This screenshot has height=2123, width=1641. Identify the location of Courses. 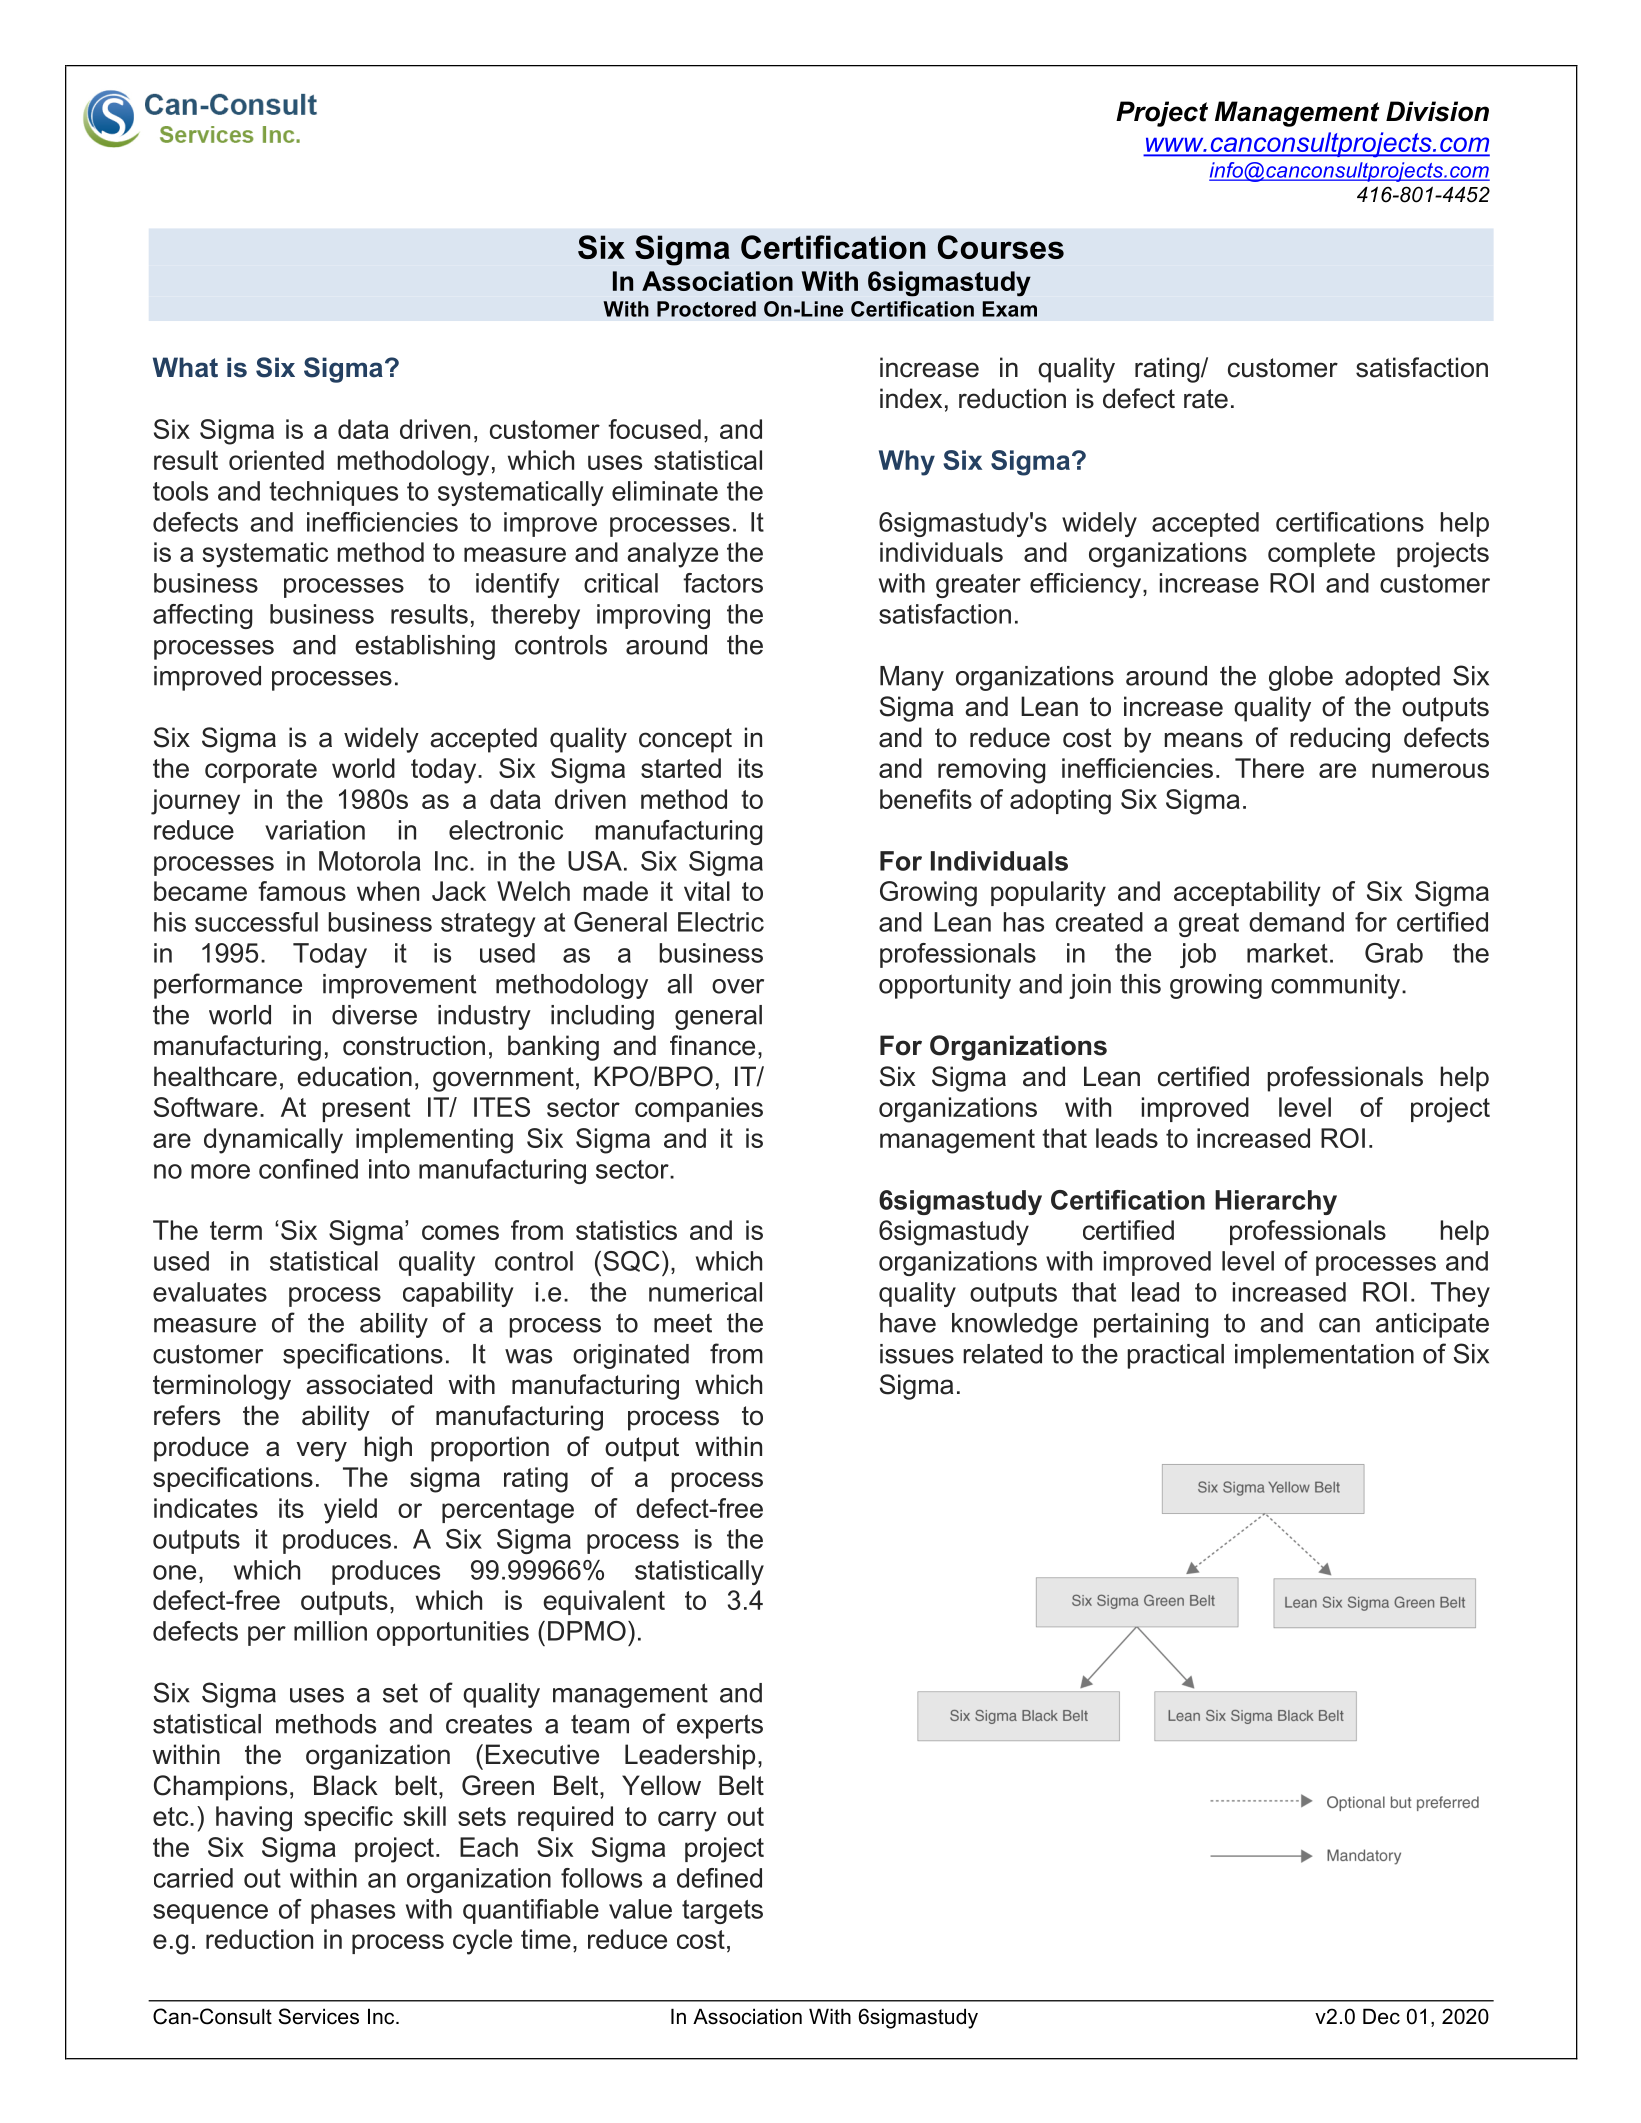
(1001, 247).
